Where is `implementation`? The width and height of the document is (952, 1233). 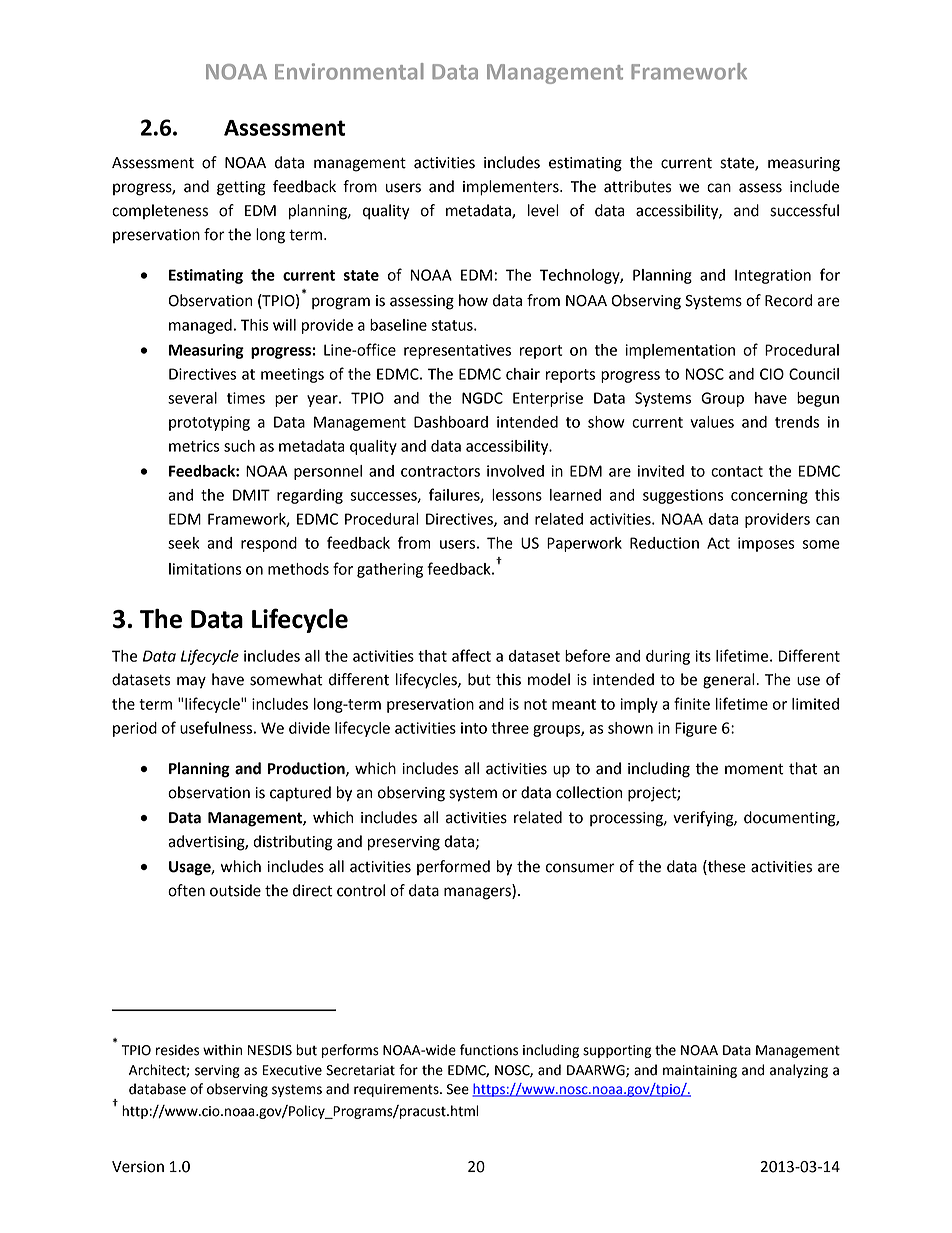
implementation is located at coordinates (680, 351).
